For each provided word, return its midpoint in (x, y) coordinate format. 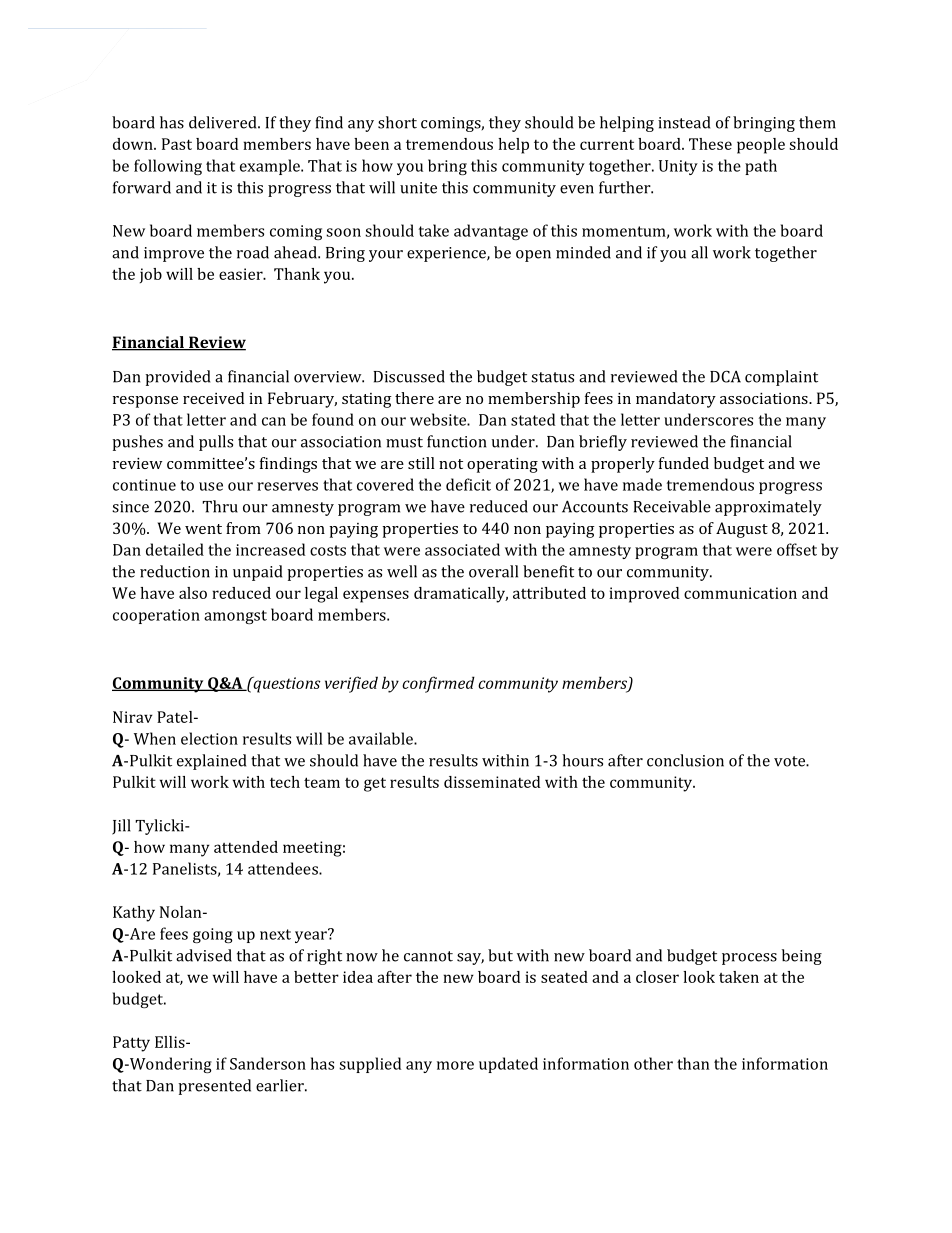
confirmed (438, 684)
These (710, 144)
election (209, 738)
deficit (468, 484)
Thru (220, 506)
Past (177, 144)
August (742, 530)
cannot (428, 956)
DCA (725, 376)
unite (418, 188)
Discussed (409, 376)
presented (214, 1087)
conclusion (685, 760)
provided (177, 378)
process (749, 959)
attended (246, 847)
